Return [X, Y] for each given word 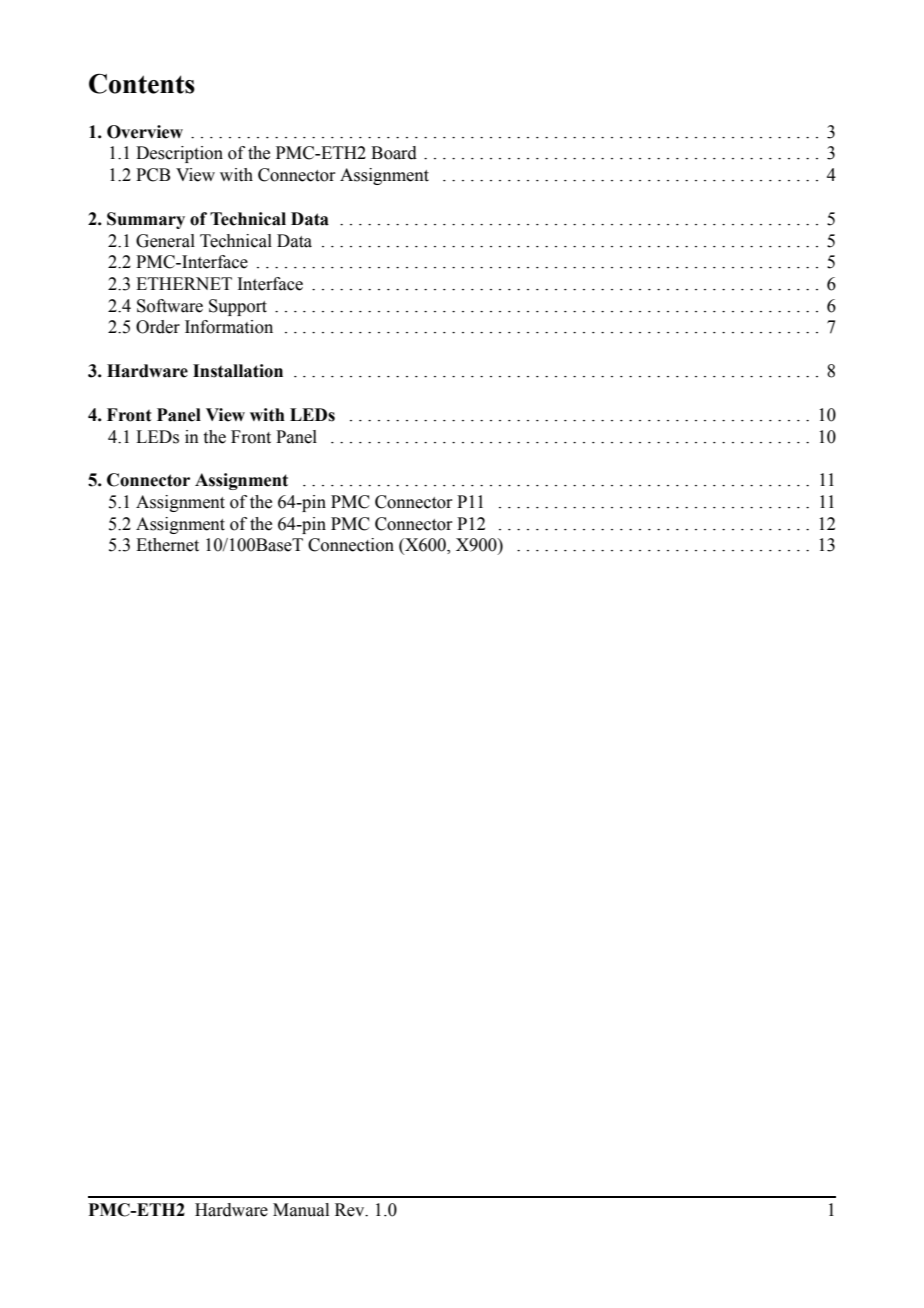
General [165, 241]
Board [394, 153]
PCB [153, 175]
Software [170, 306]
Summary [146, 220]
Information [229, 327]
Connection [351, 545]
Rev [351, 1210]
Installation [238, 371]
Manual [301, 1210]
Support [238, 307]
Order [158, 327]
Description [179, 154]
